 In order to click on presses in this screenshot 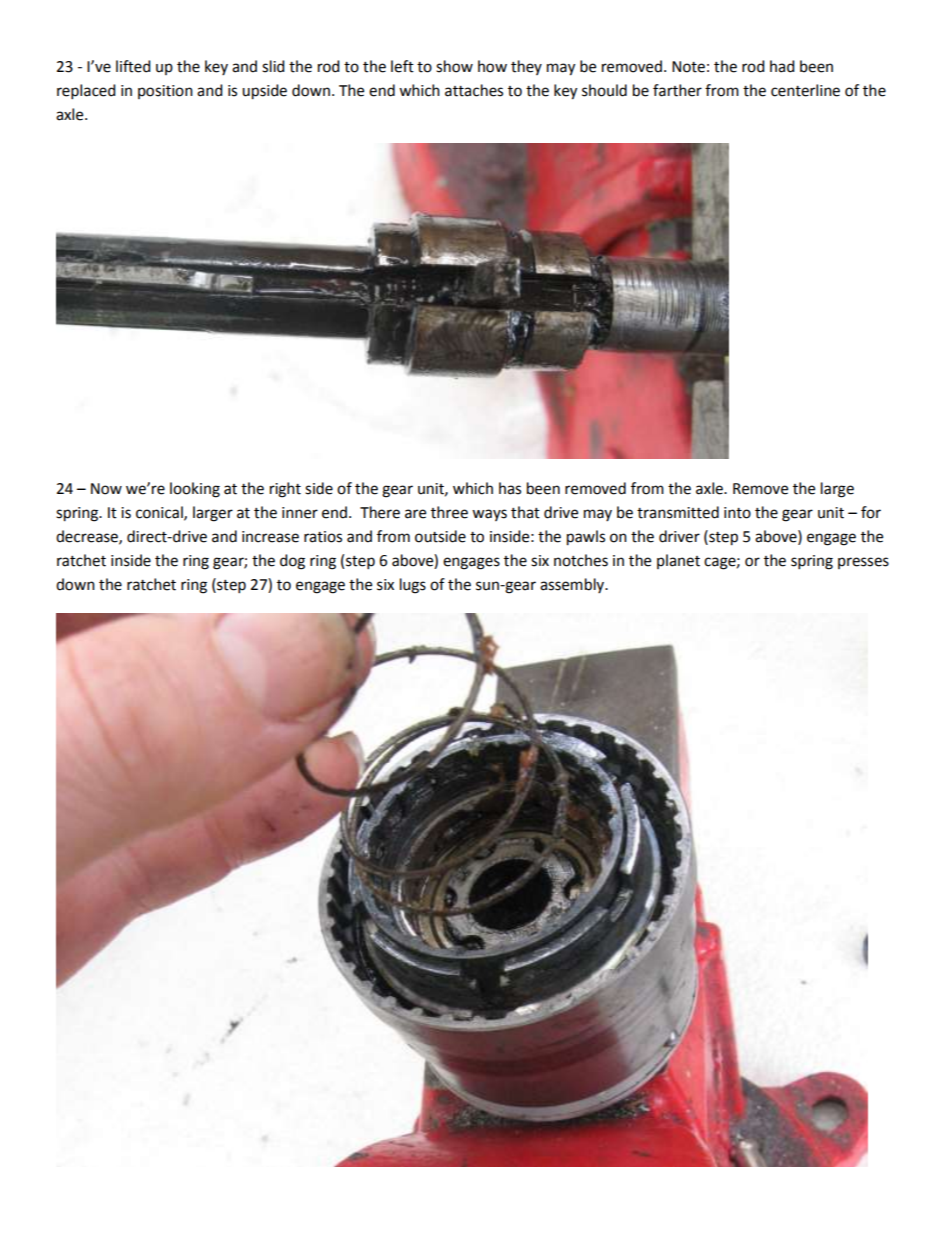, I will do `click(863, 563)`.
